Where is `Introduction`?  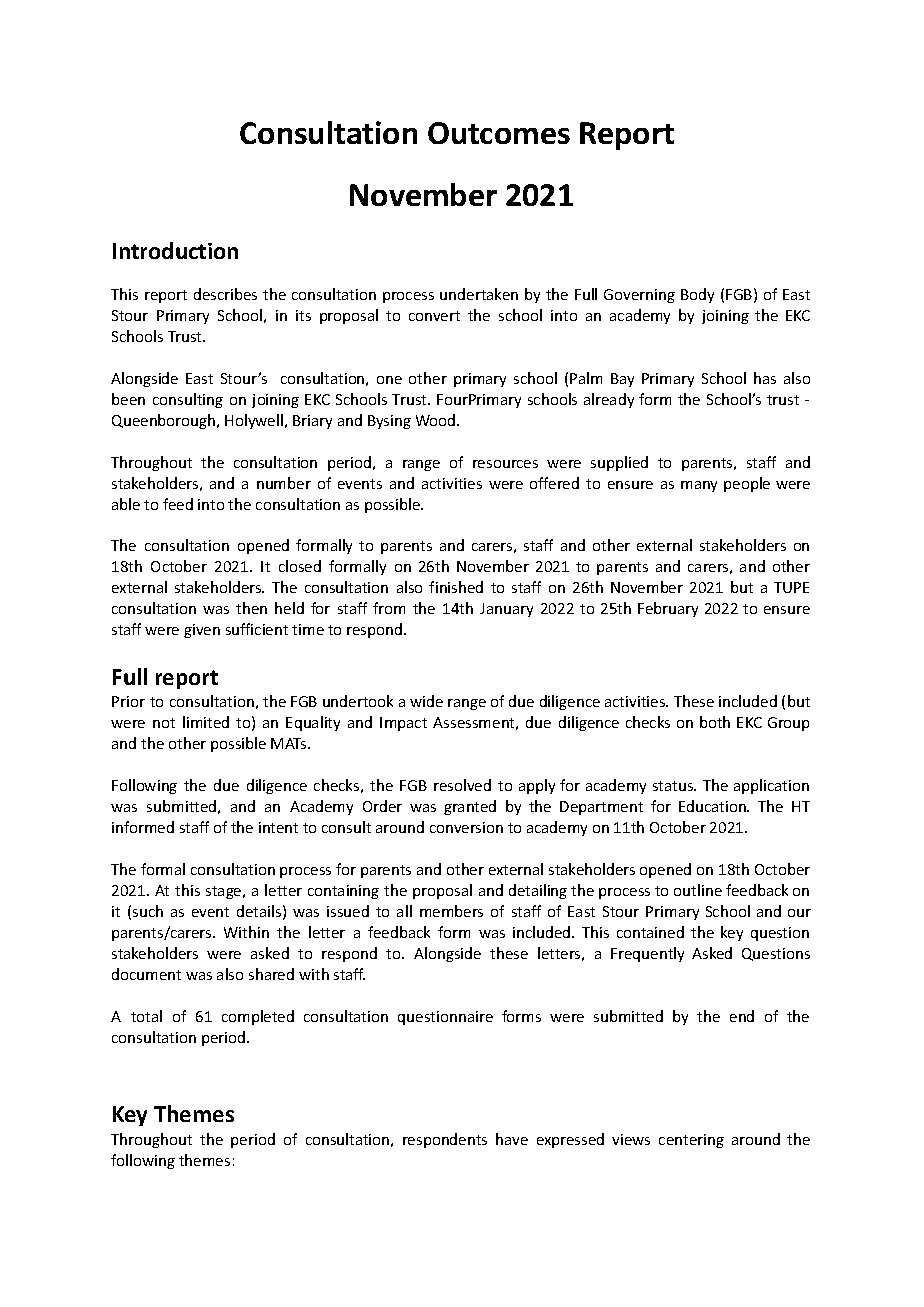
Introduction is located at coordinates (175, 250).
